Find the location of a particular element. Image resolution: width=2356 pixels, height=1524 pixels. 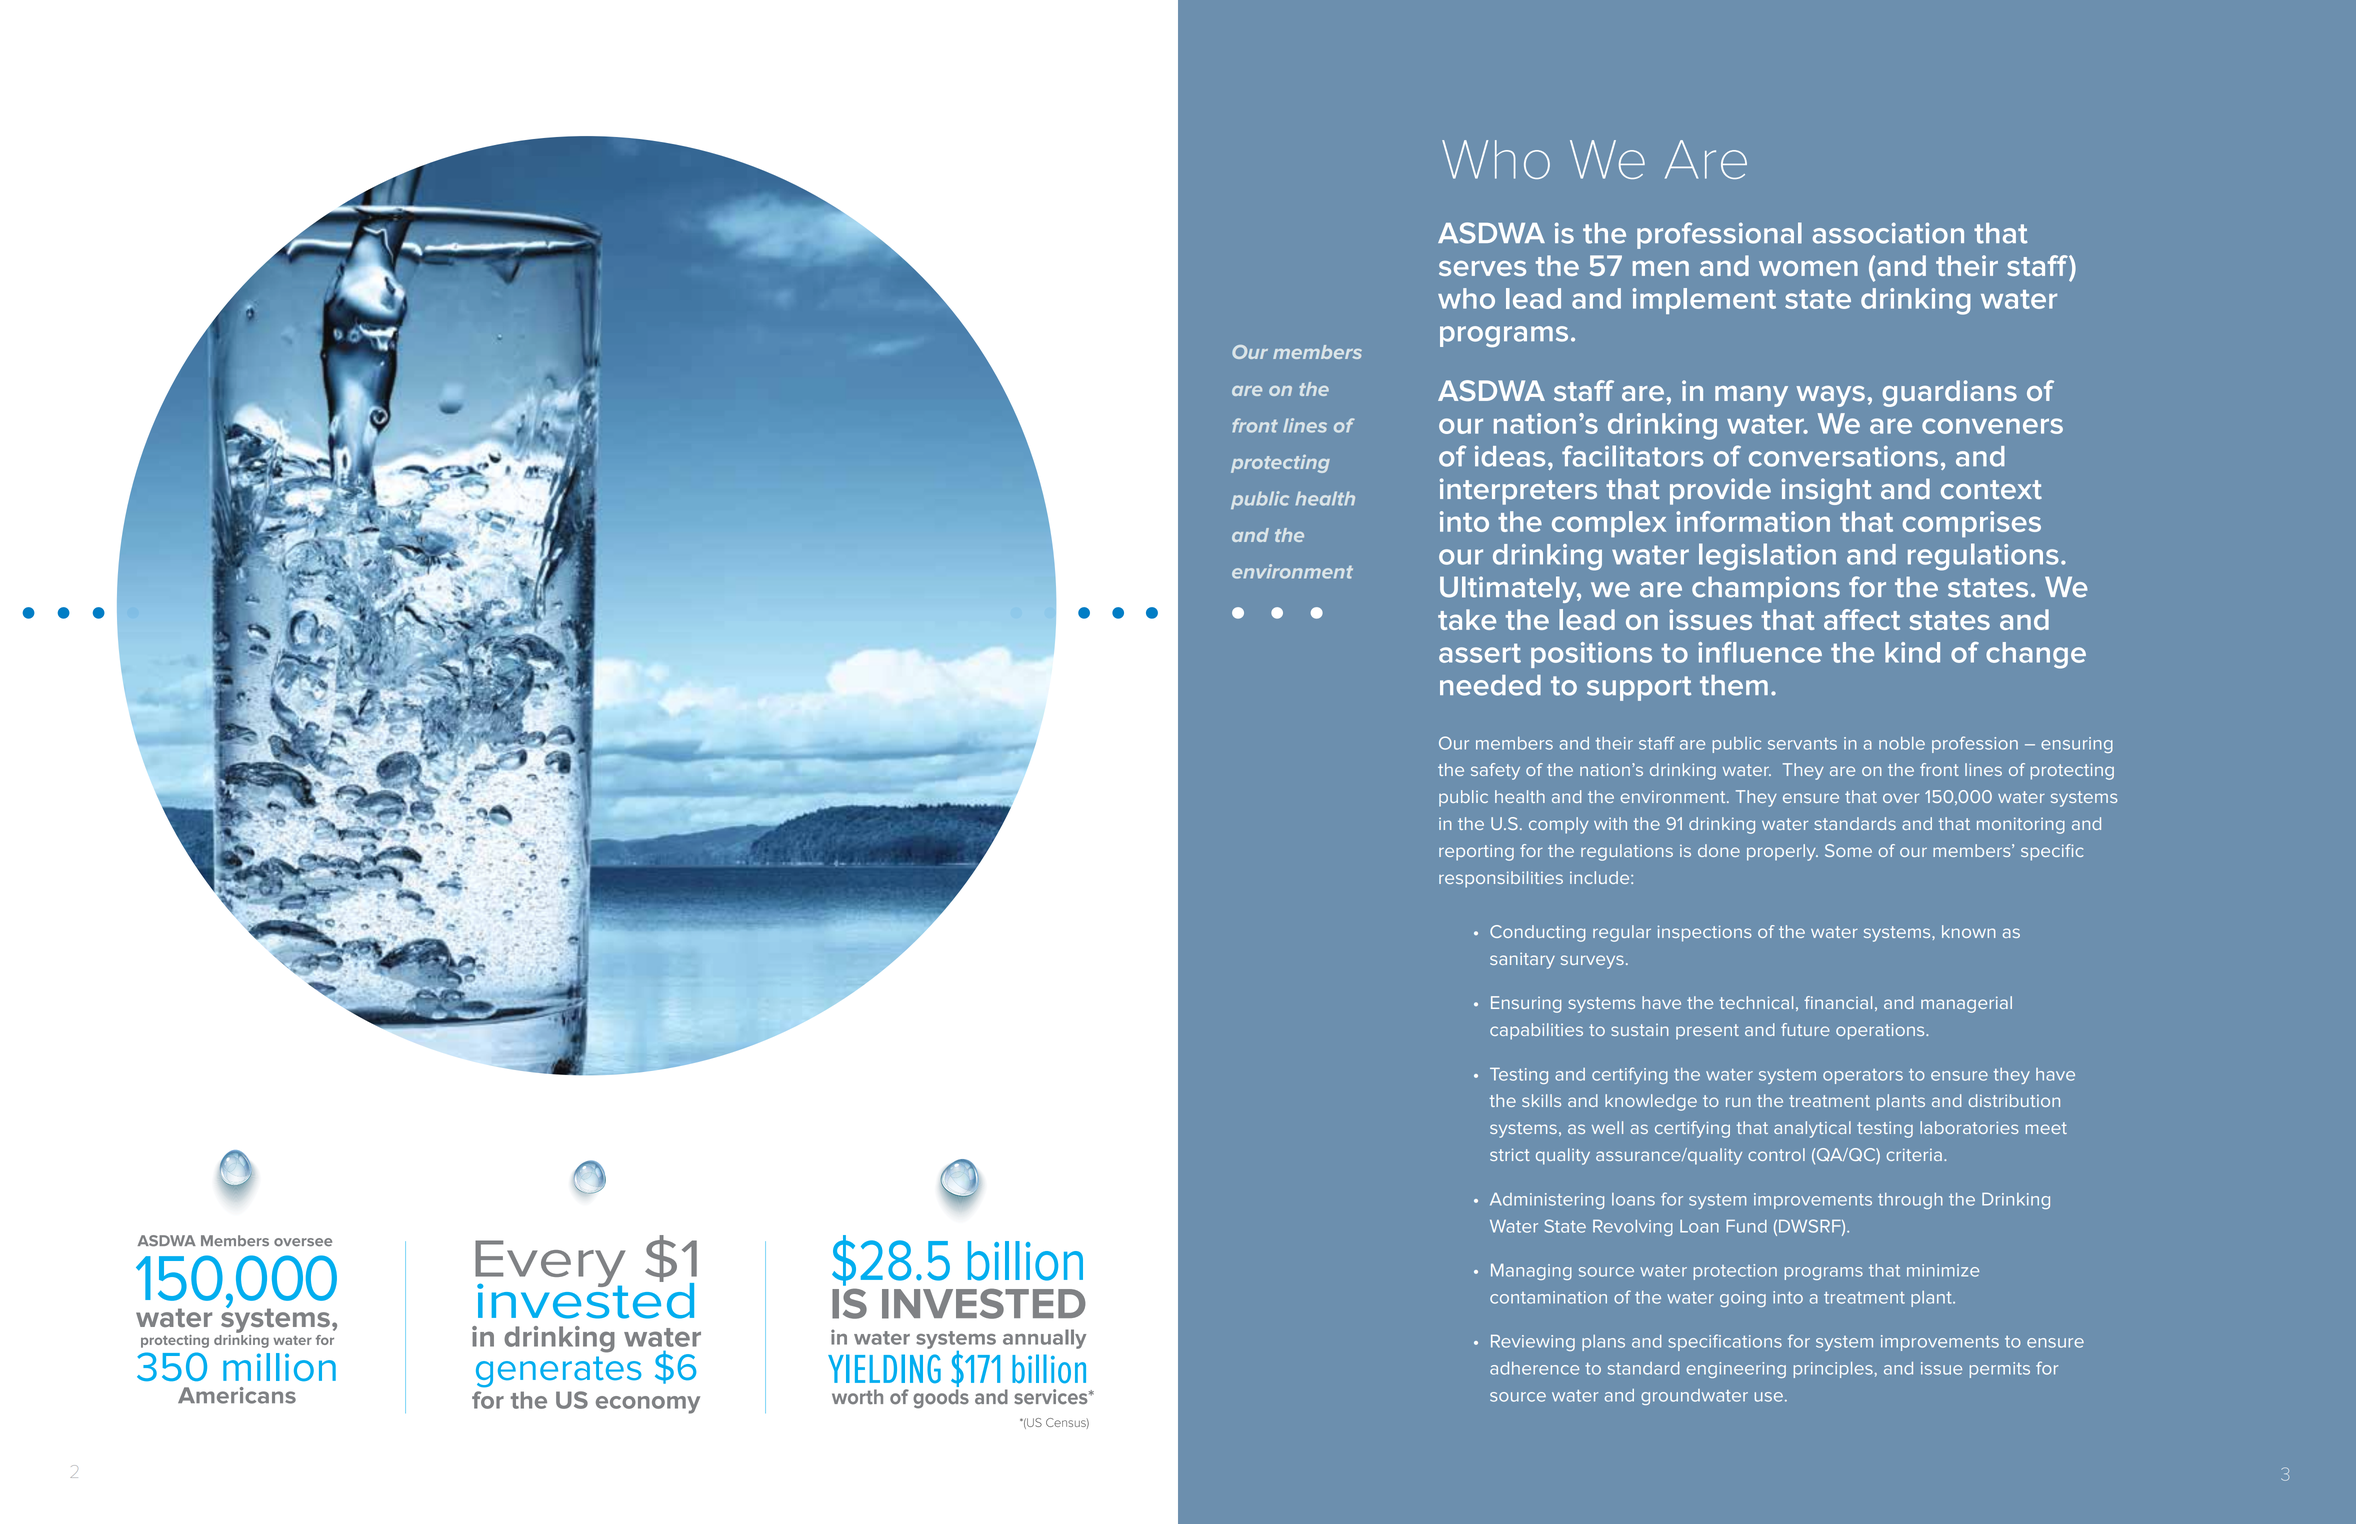

managerial is located at coordinates (1966, 1004).
